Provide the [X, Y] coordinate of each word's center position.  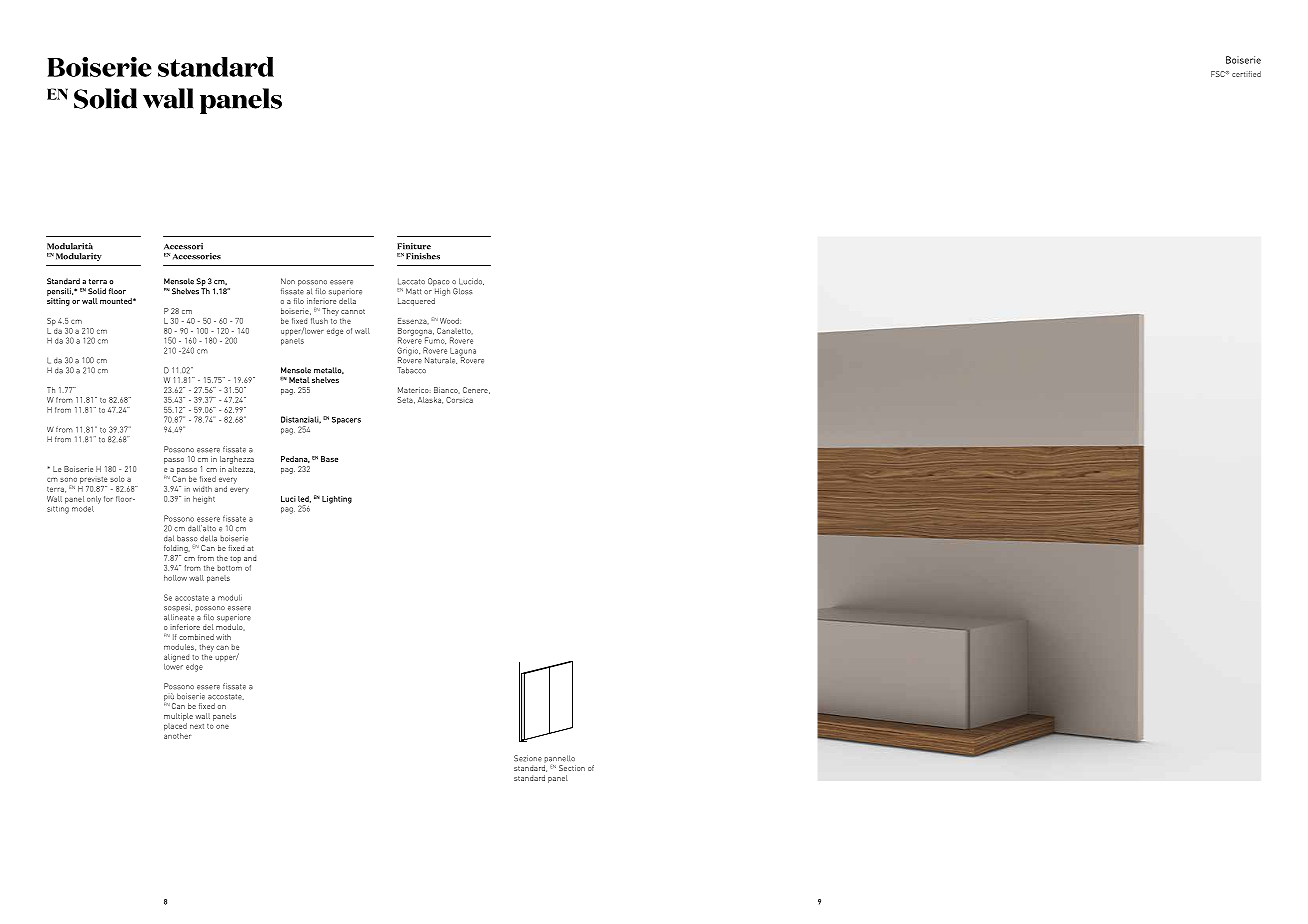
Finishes [423, 256]
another [177, 734]
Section [572, 768]
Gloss [462, 291]
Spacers [346, 420]
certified [1246, 74]
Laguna [463, 353]
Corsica [459, 400]
